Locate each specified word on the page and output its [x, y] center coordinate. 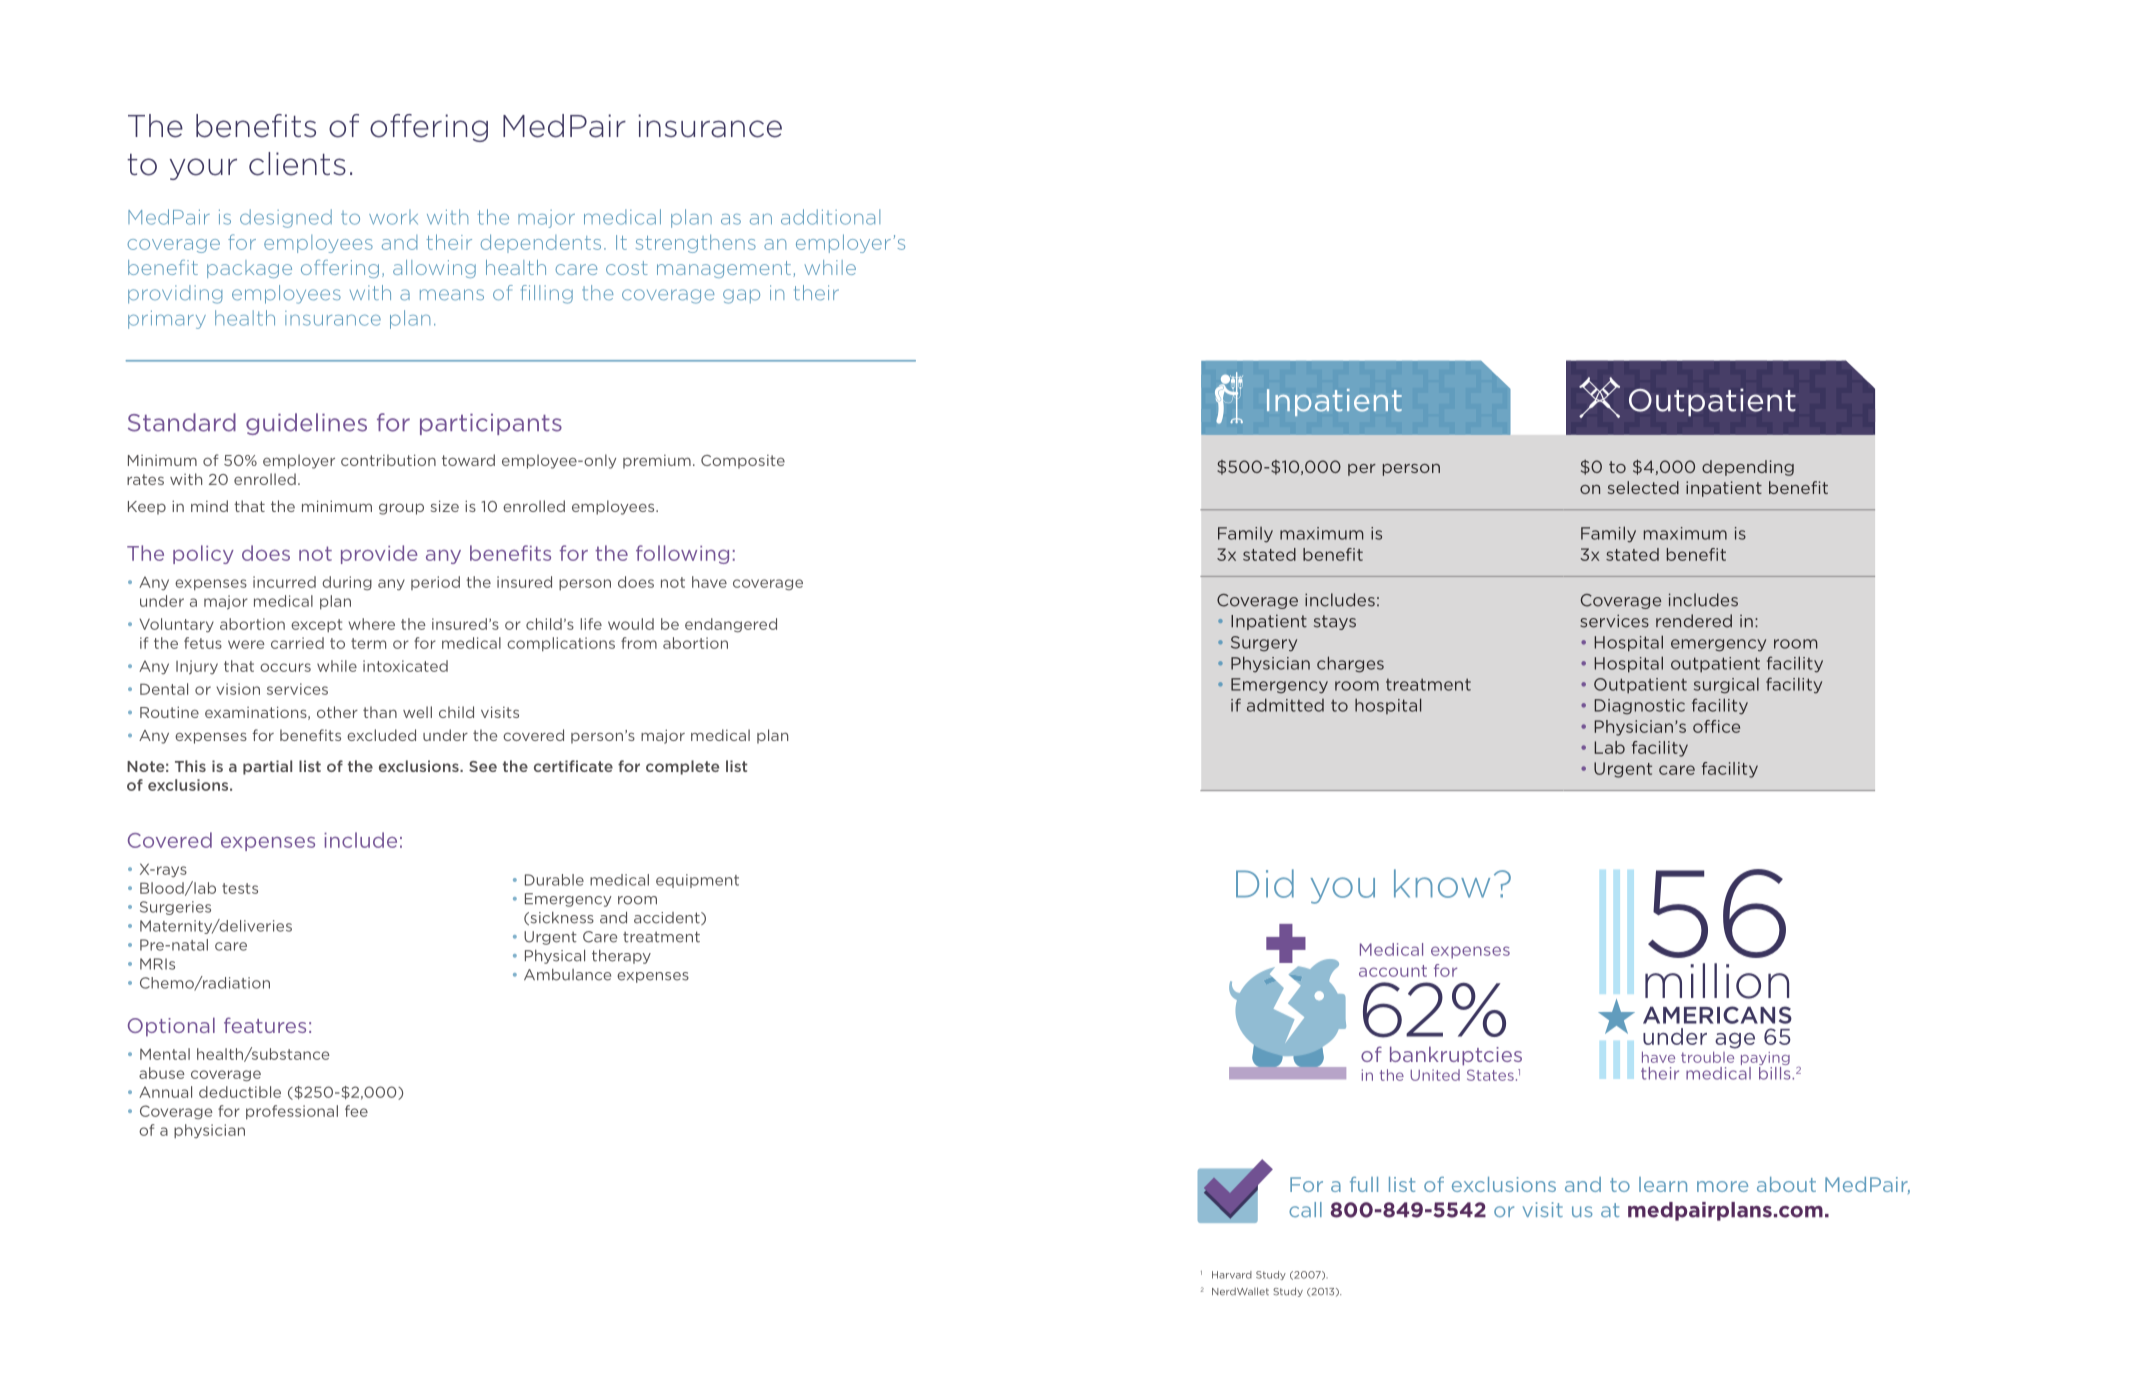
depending [1748, 468]
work [393, 217]
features [265, 1025]
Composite [743, 462]
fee [356, 1111]
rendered [1694, 621]
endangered [731, 625]
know [1442, 883]
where [371, 624]
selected [1643, 487]
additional [830, 217]
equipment [697, 881]
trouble [1707, 1057]
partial [267, 767]
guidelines [306, 424]
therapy [621, 957]
